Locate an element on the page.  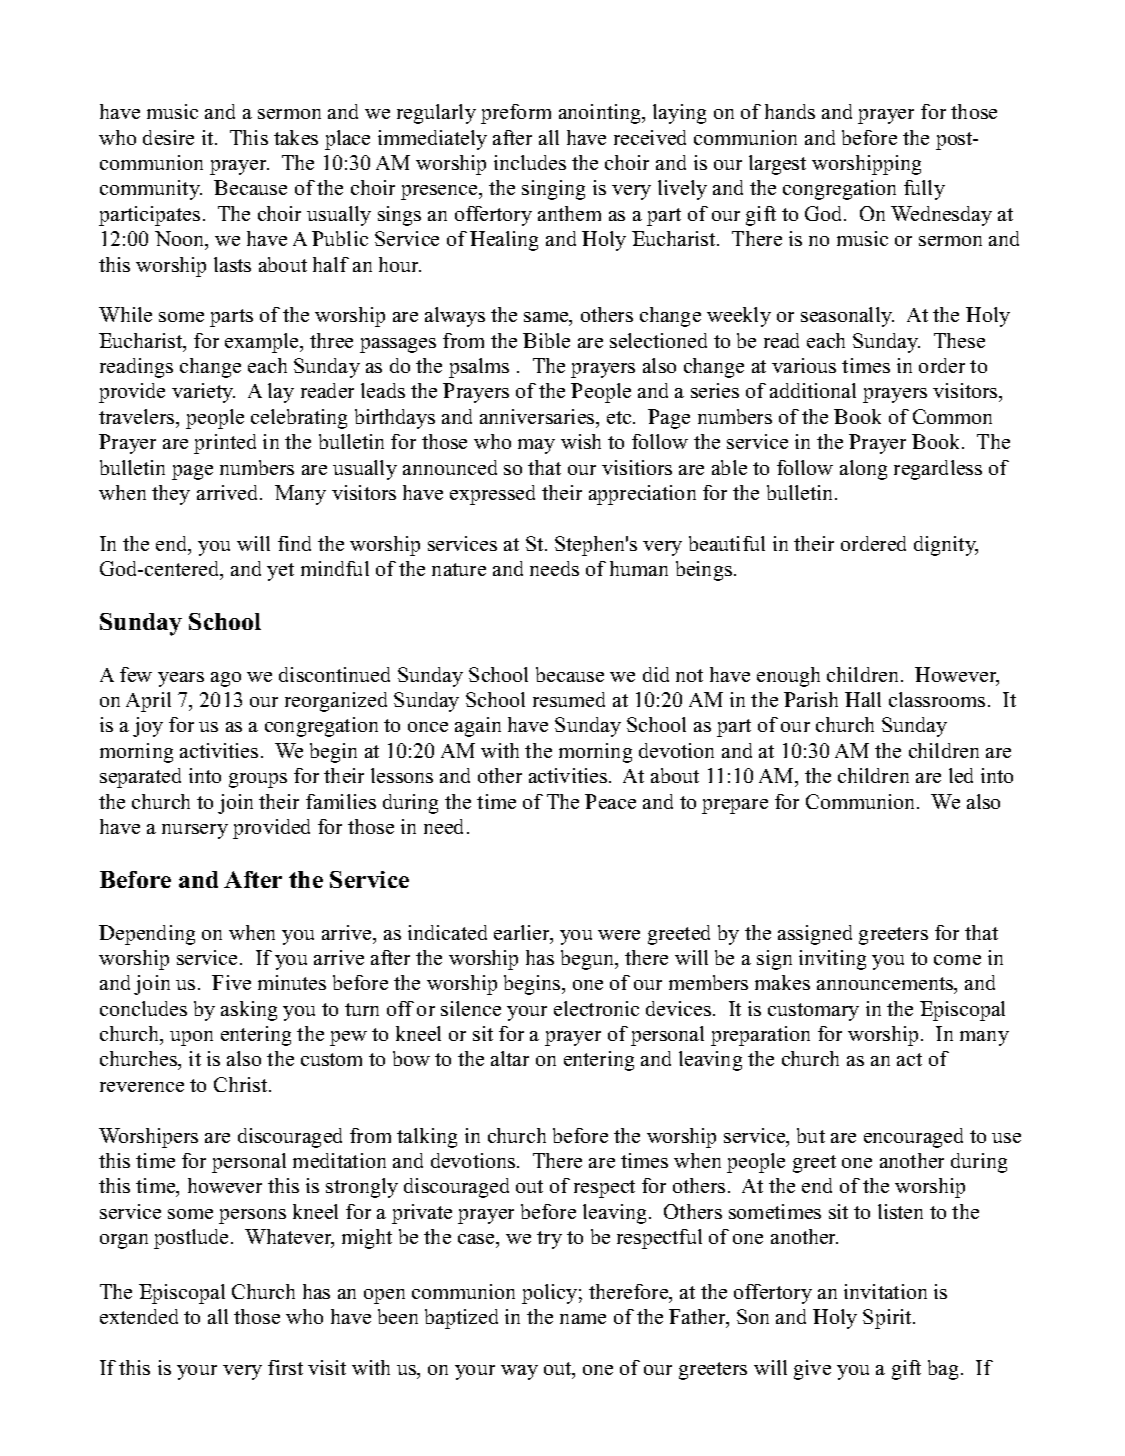
Five is located at coordinates (231, 982).
